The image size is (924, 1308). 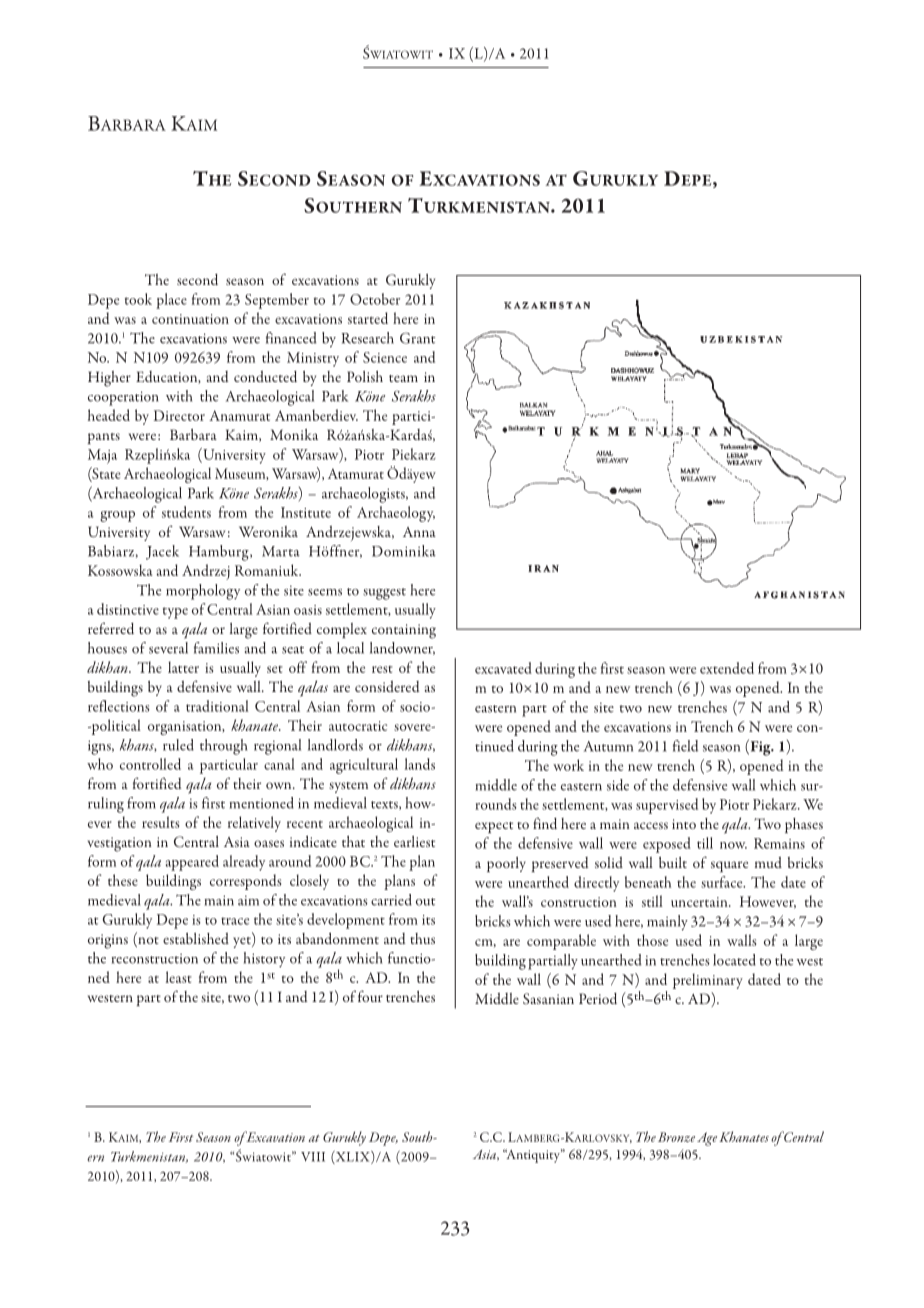 What do you see at coordinates (217, 706) in the page?
I see `traditional` at bounding box center [217, 706].
